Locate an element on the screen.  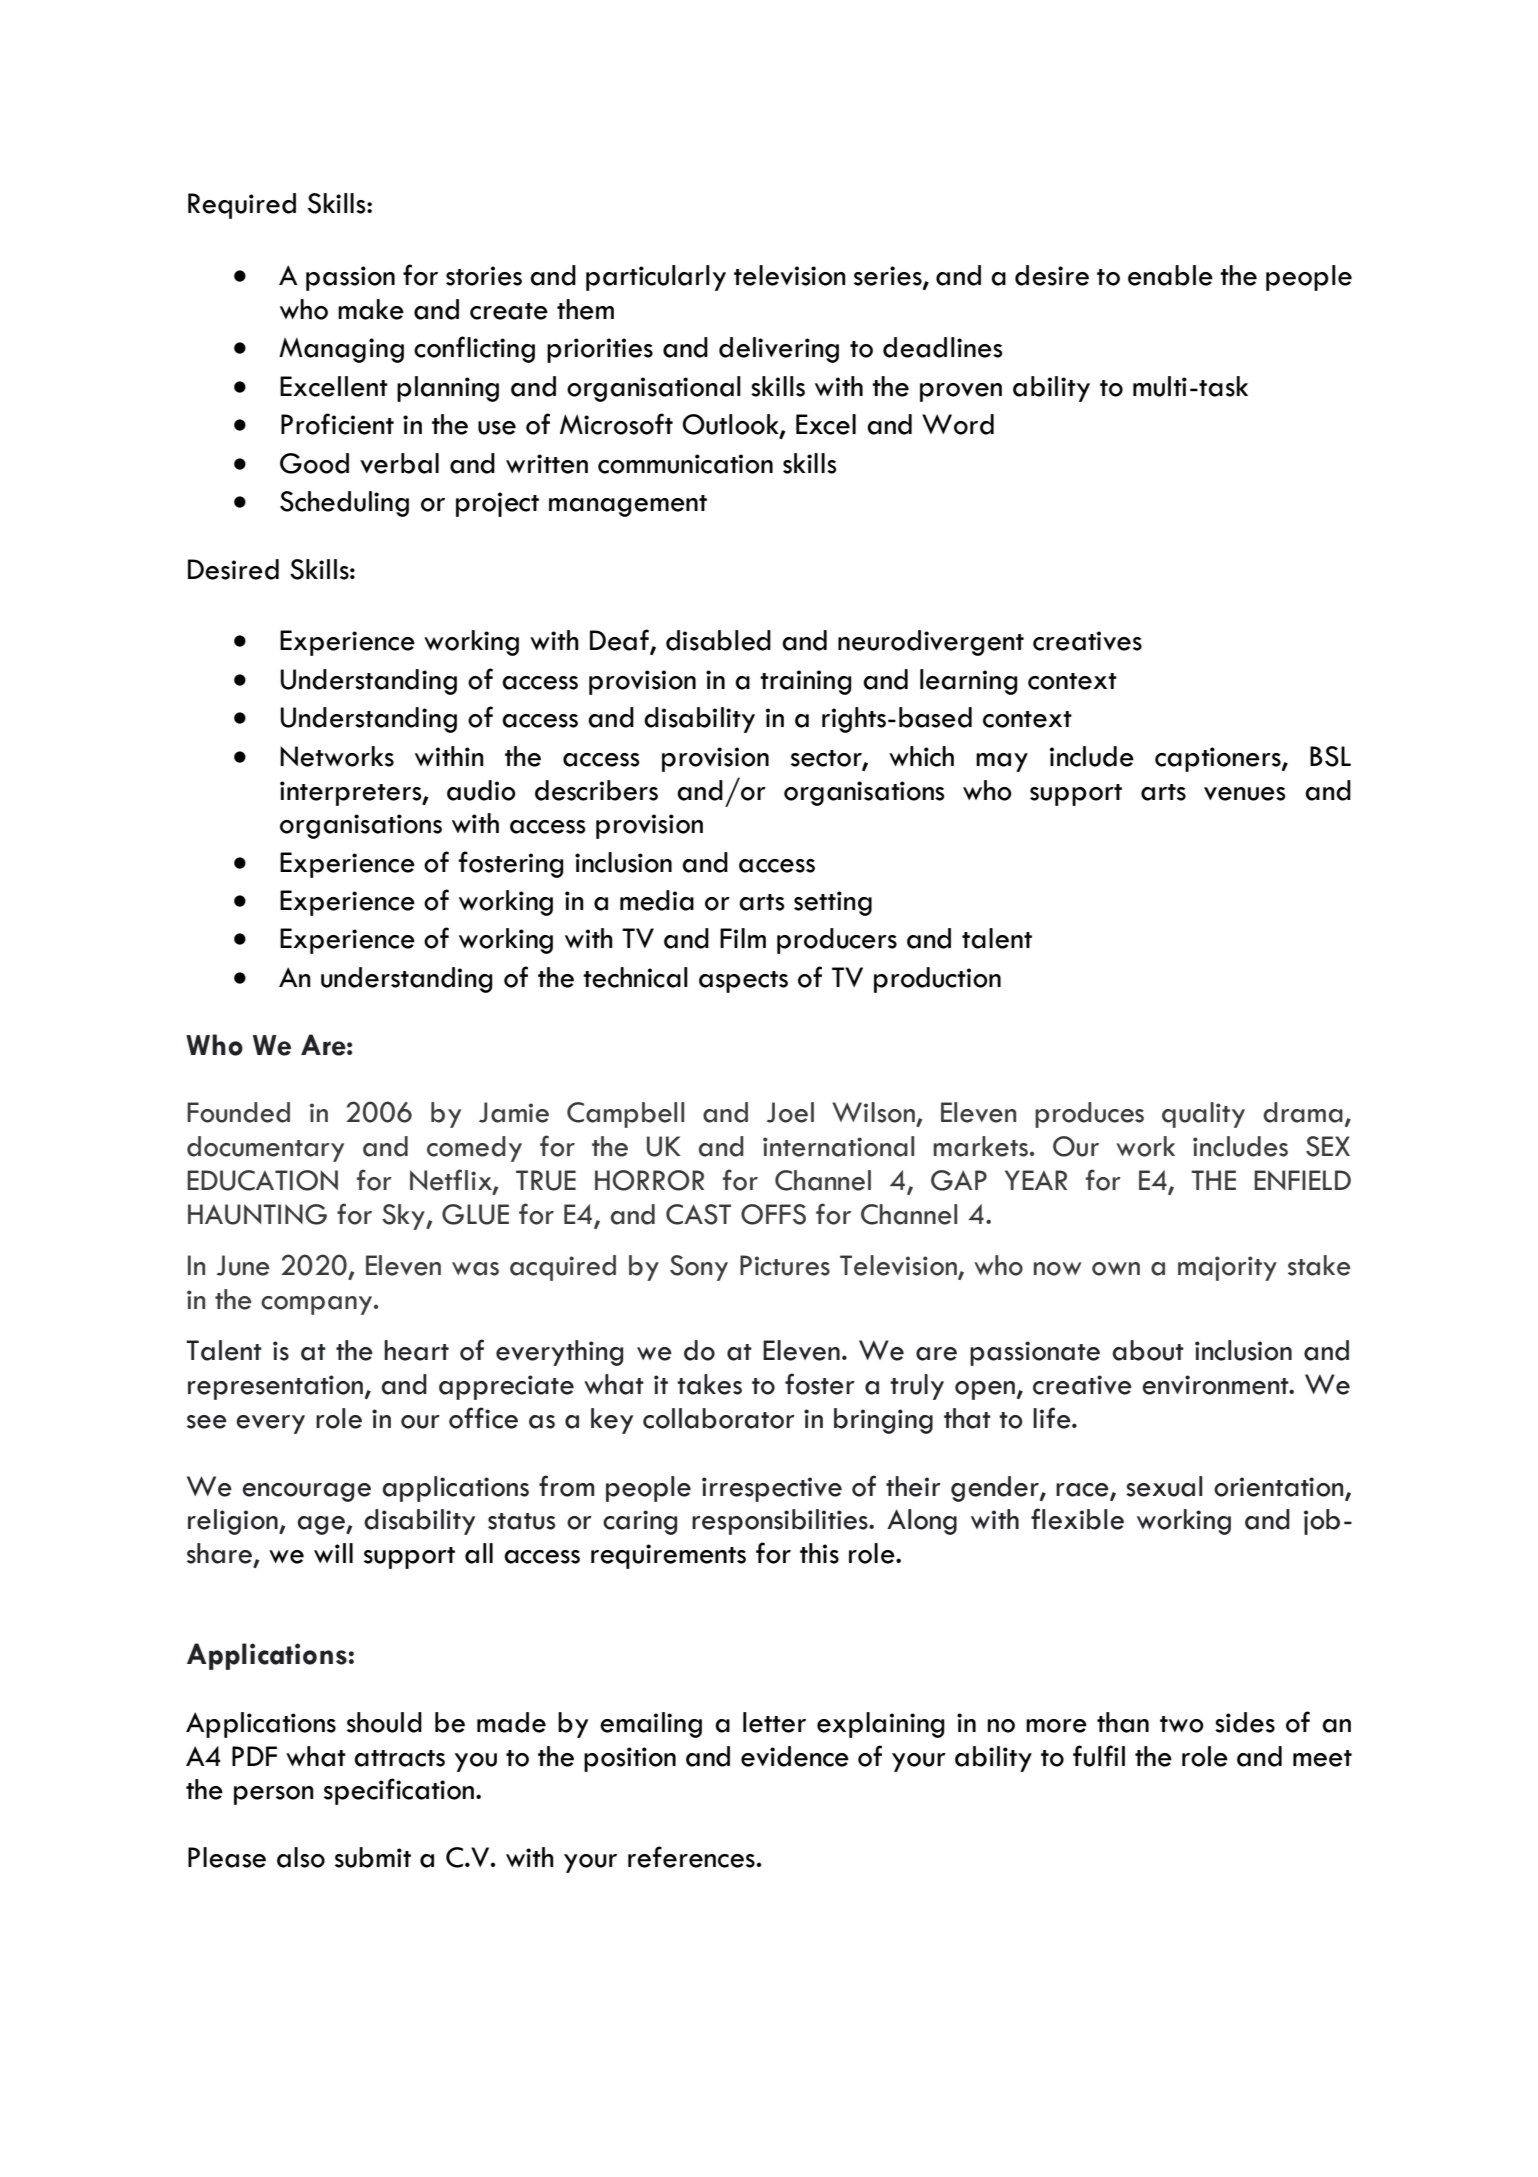
evidence is located at coordinates (795, 1756).
